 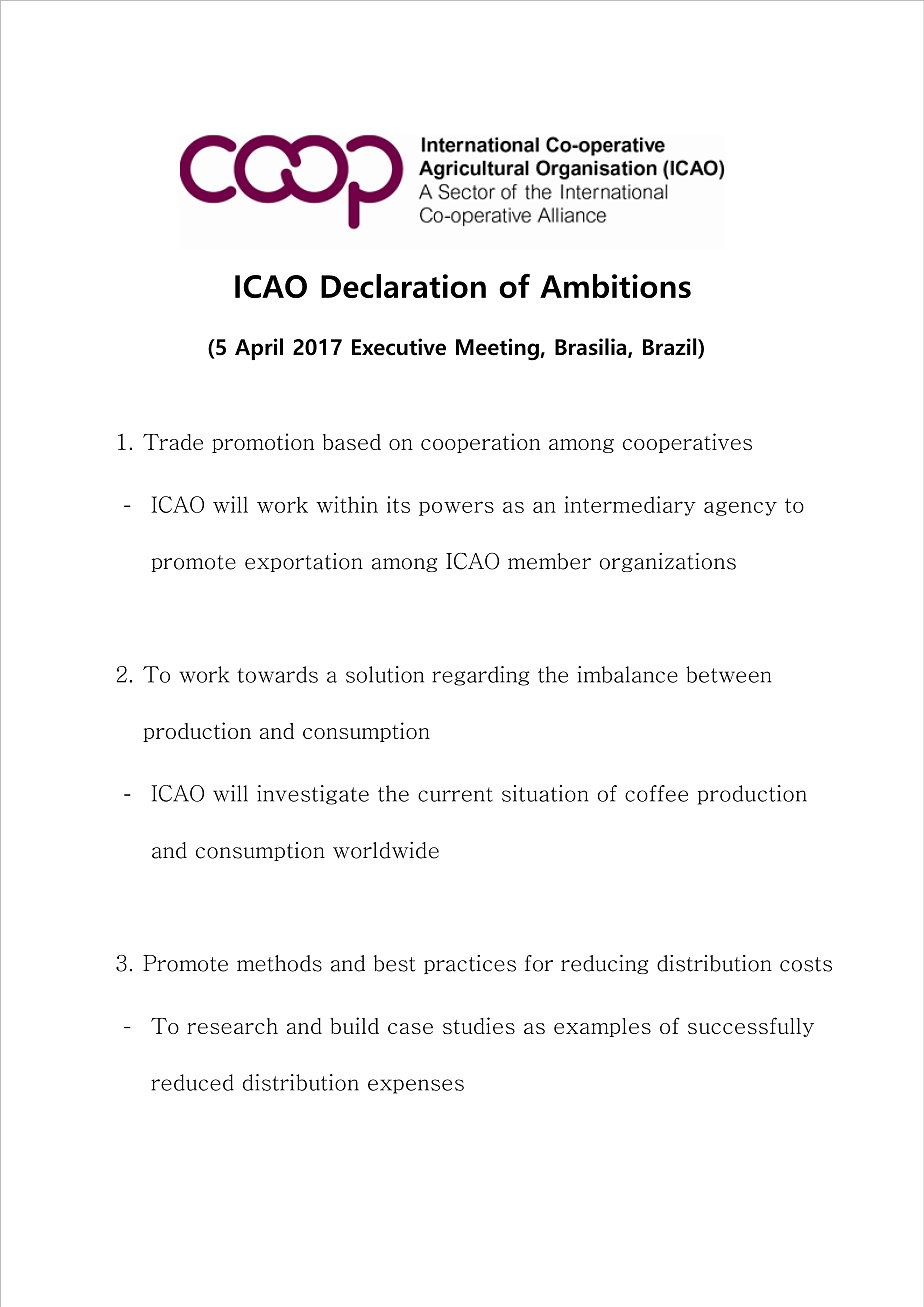 I want to click on April, so click(x=259, y=349).
